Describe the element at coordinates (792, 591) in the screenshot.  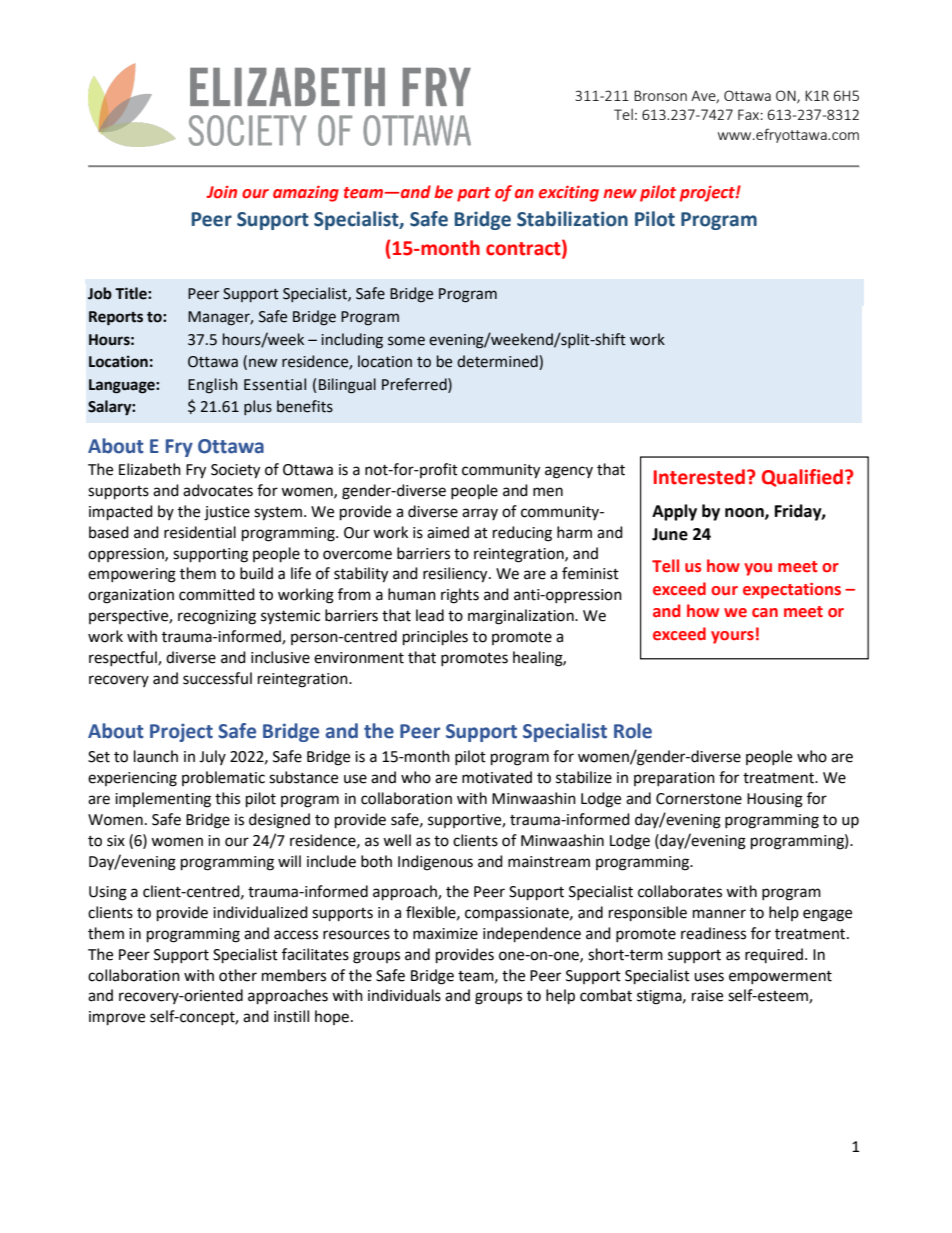
I see `expectations` at that location.
